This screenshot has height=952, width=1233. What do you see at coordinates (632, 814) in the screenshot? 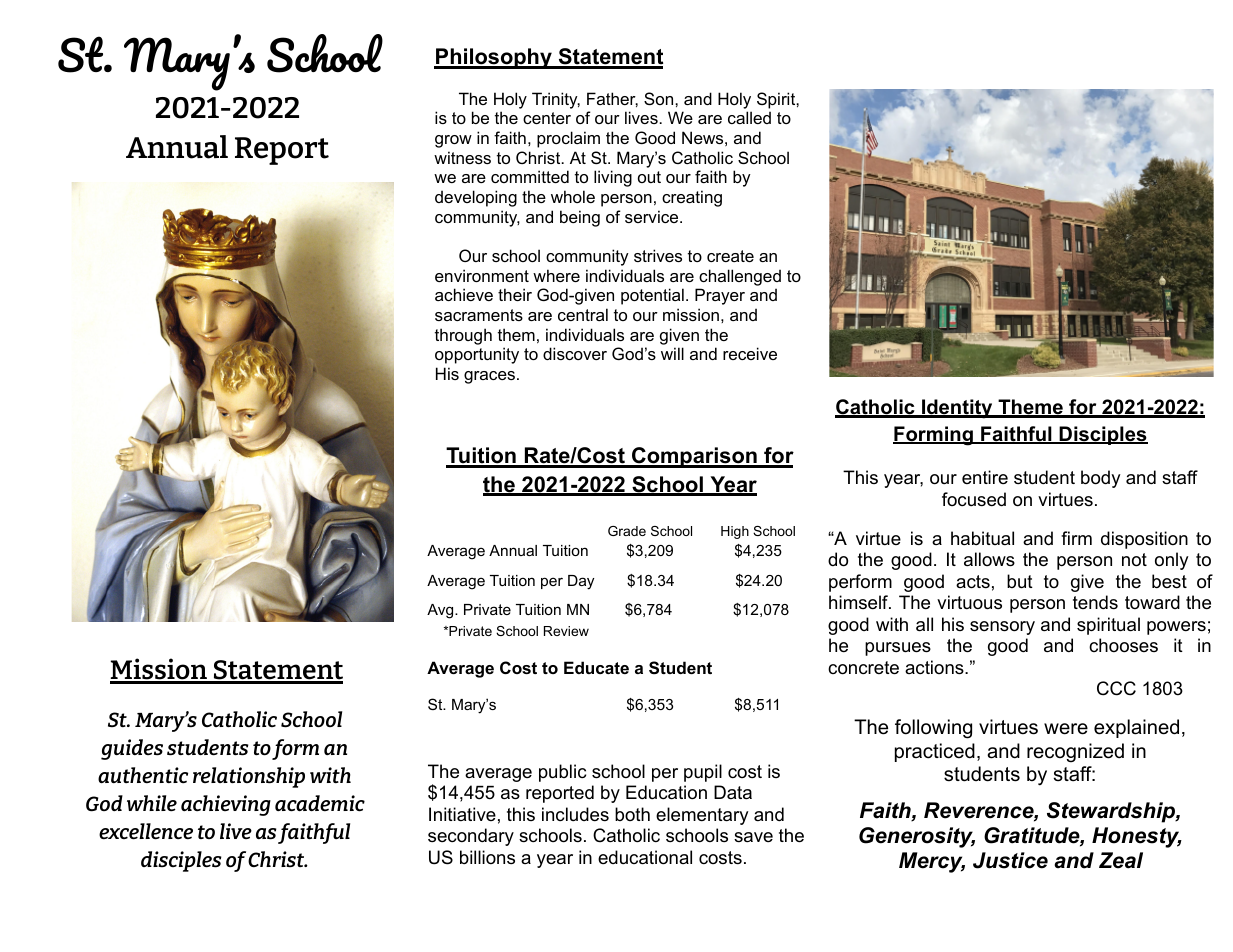
I see `both` at bounding box center [632, 814].
